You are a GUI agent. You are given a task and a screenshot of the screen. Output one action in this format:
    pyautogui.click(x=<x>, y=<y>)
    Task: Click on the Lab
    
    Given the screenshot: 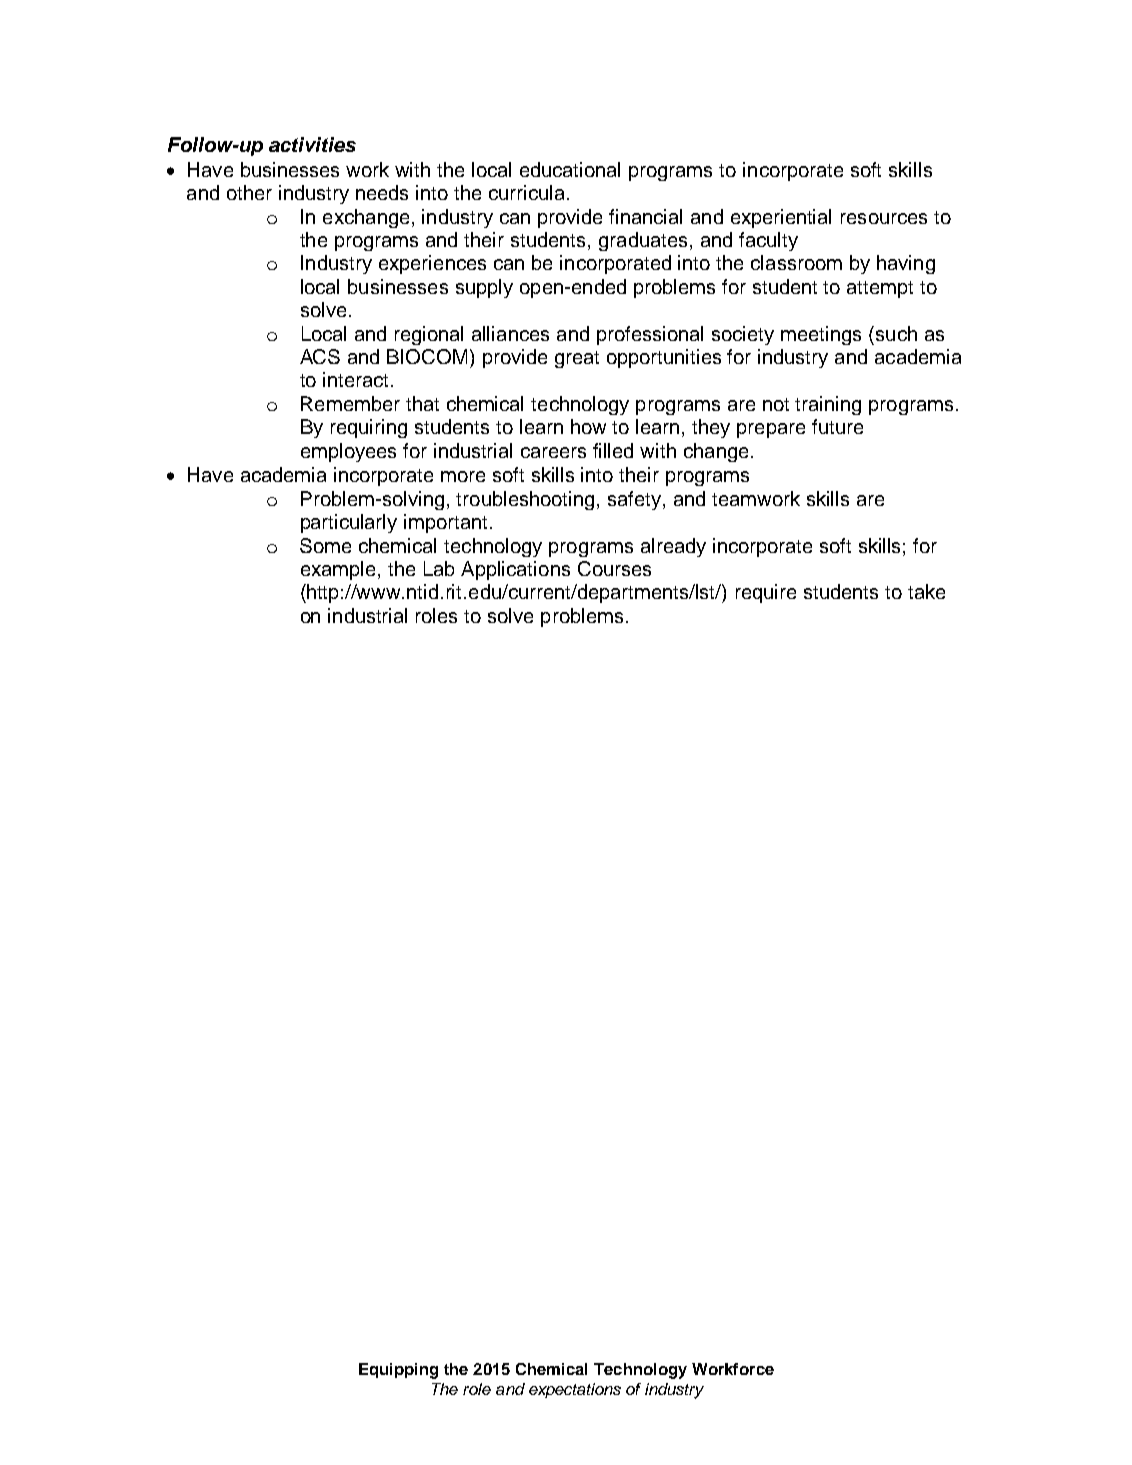 What is the action you would take?
    pyautogui.click(x=439, y=568)
